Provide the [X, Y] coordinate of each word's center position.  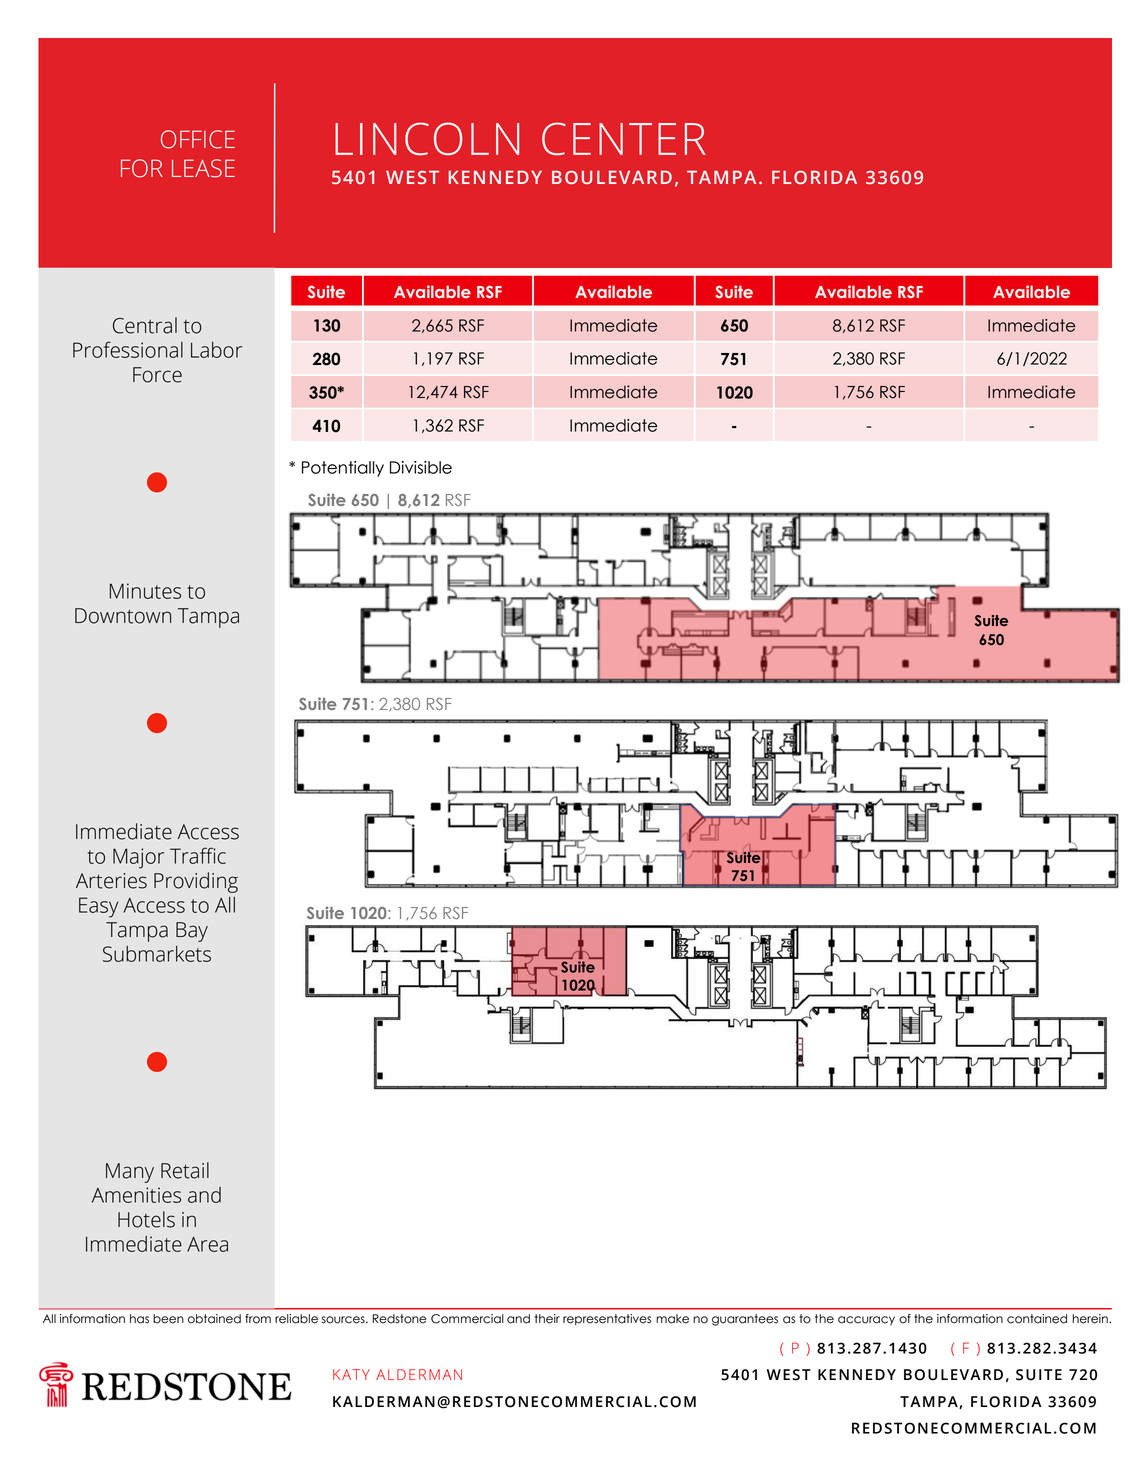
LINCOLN [427, 138]
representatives [607, 1320]
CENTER [624, 138]
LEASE [203, 168]
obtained [214, 1319]
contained [1037, 1319]
